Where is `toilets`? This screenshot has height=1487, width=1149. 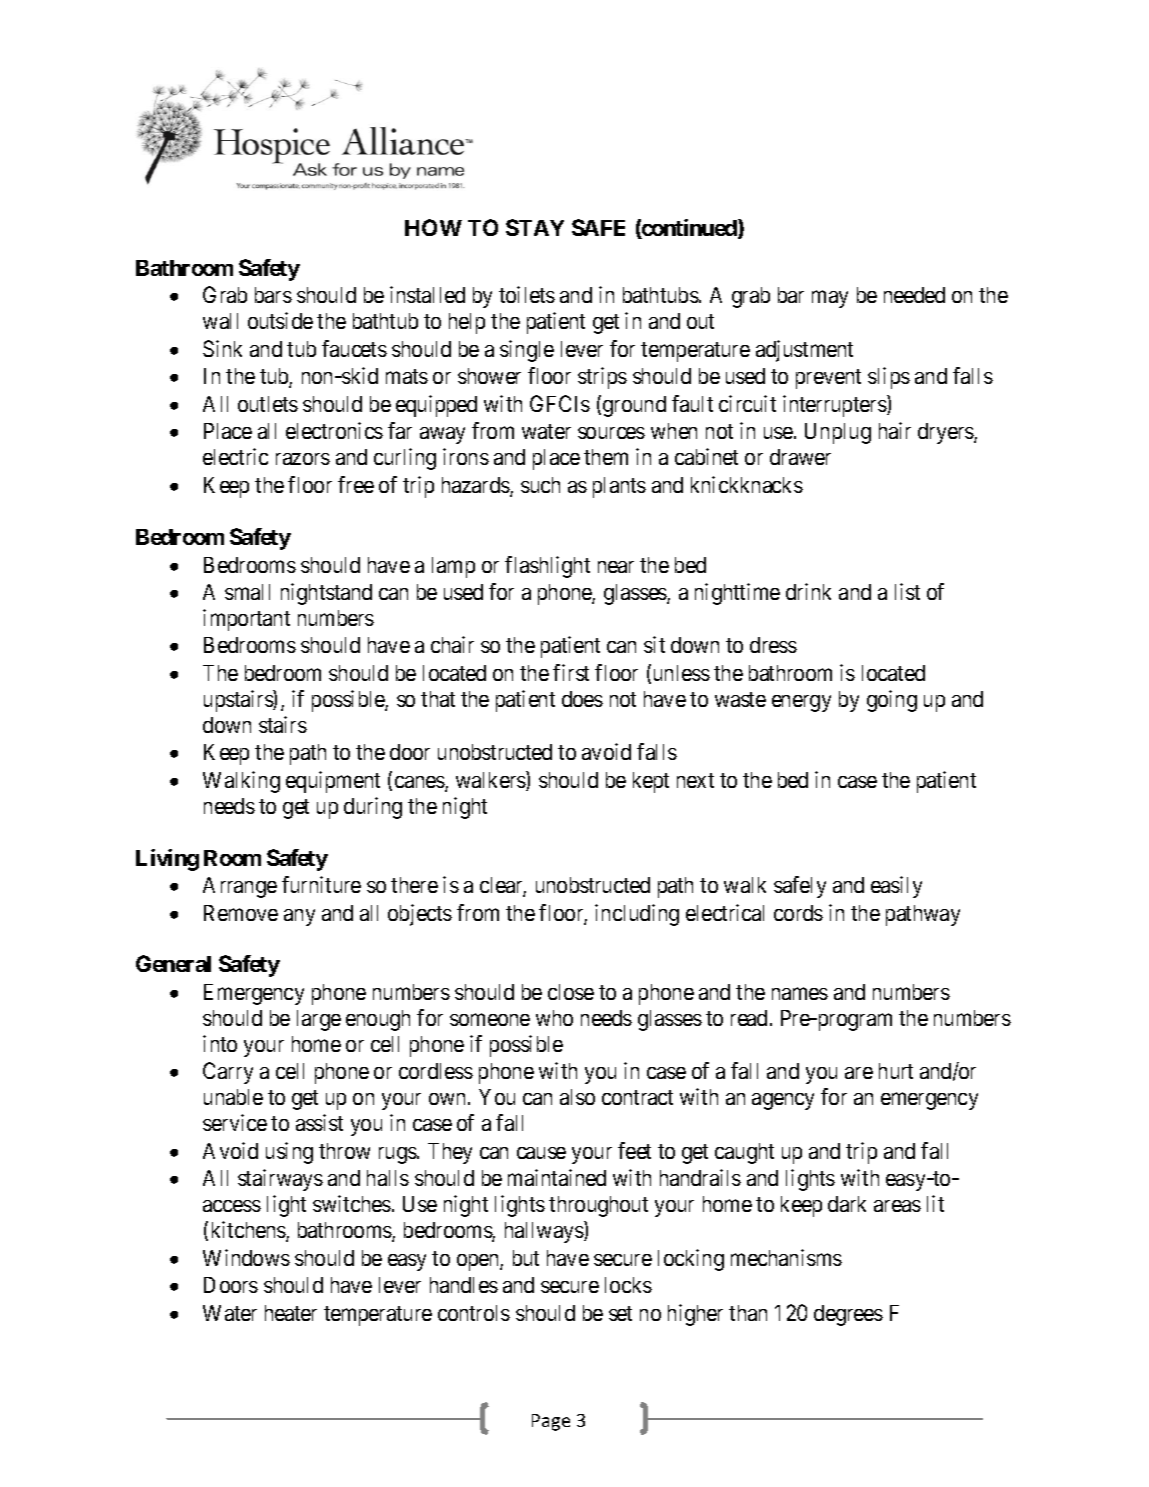 toilets is located at coordinates (527, 294).
